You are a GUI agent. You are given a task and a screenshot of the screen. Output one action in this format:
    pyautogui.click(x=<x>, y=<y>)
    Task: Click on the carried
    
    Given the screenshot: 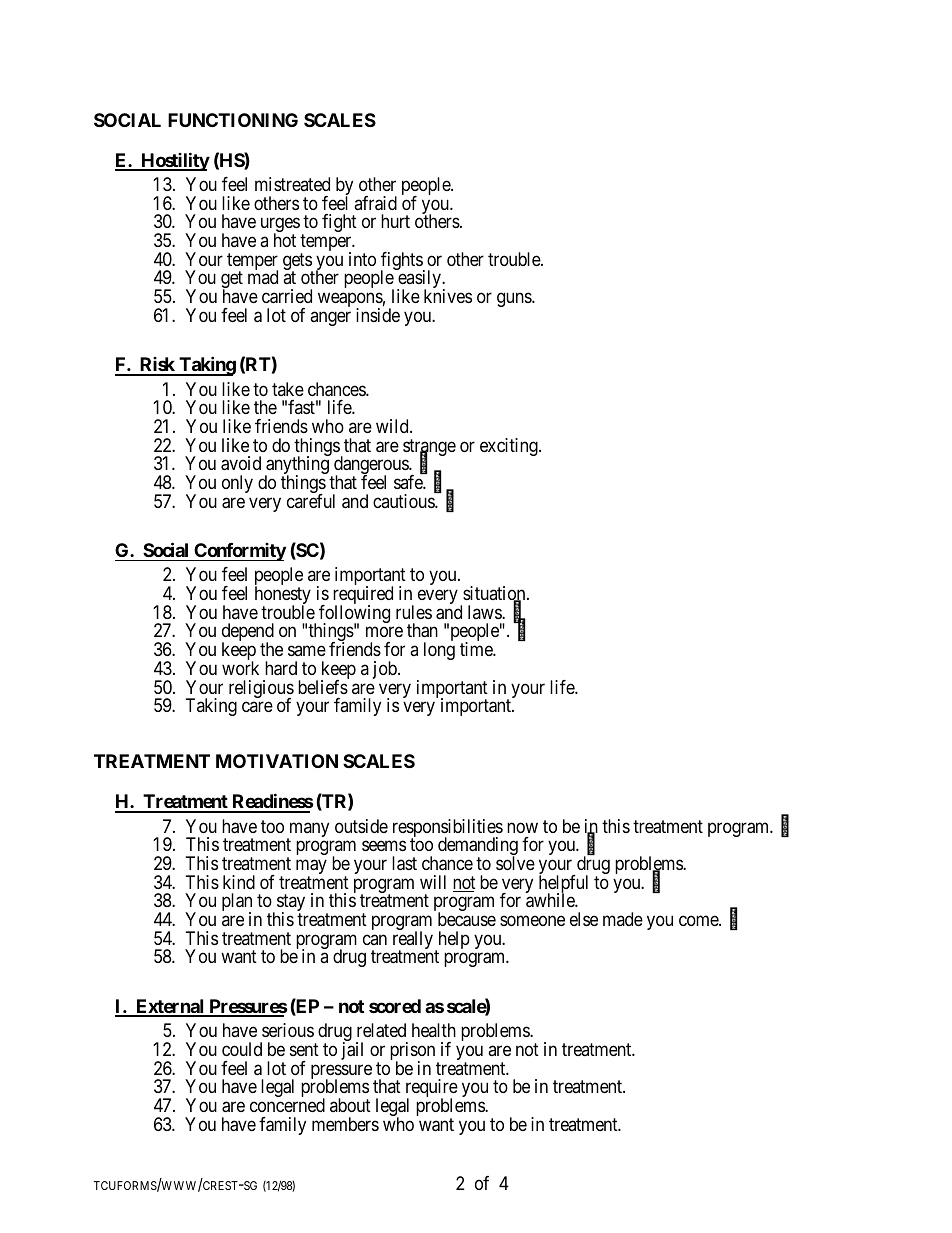 What is the action you would take?
    pyautogui.click(x=287, y=296)
